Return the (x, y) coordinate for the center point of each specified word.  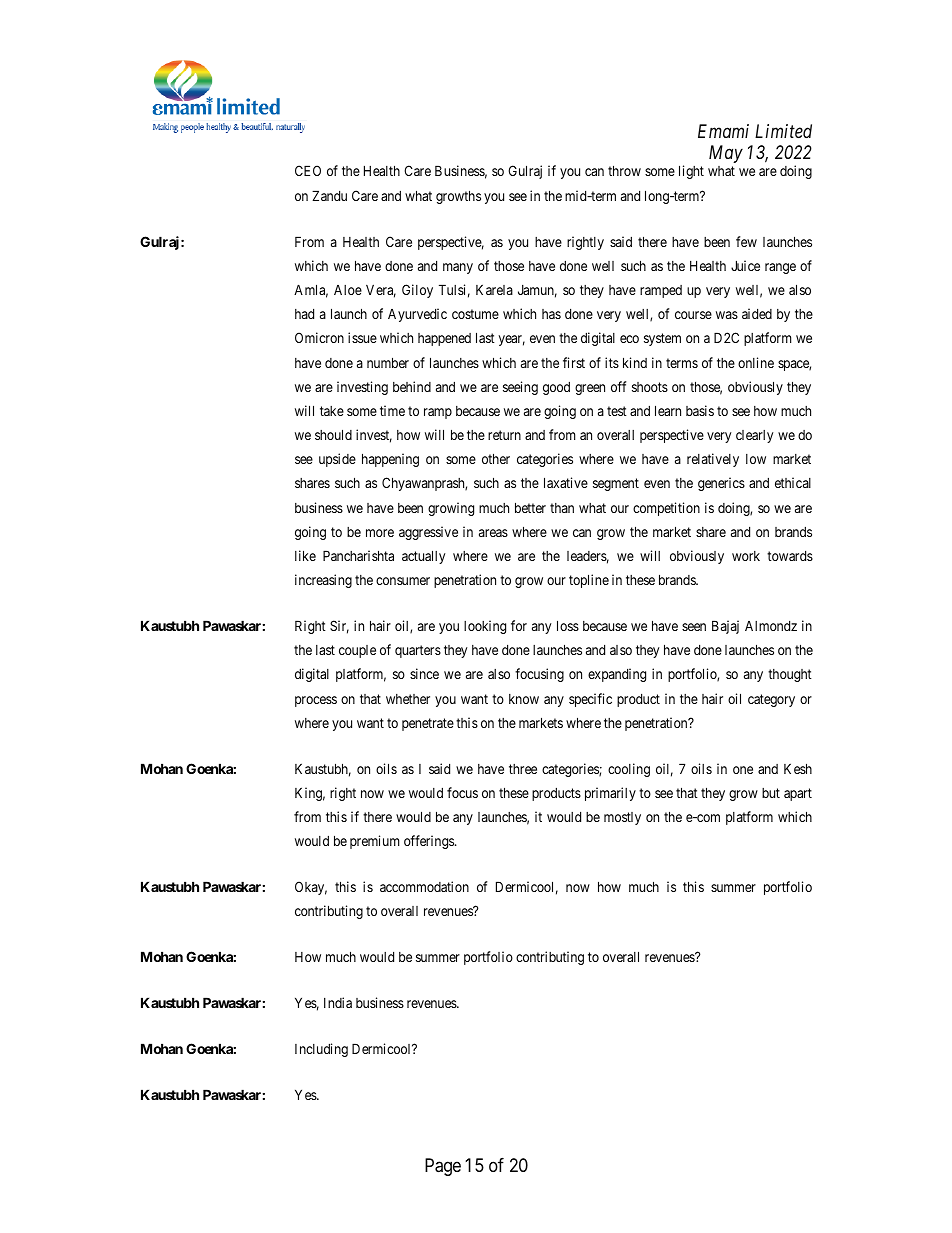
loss (568, 625)
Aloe (348, 290)
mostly (622, 818)
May (726, 154)
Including (321, 1050)
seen (694, 627)
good (556, 388)
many (458, 268)
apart (798, 794)
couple (357, 651)
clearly (754, 436)
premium (374, 842)
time (392, 410)
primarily (610, 794)
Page (443, 1167)
